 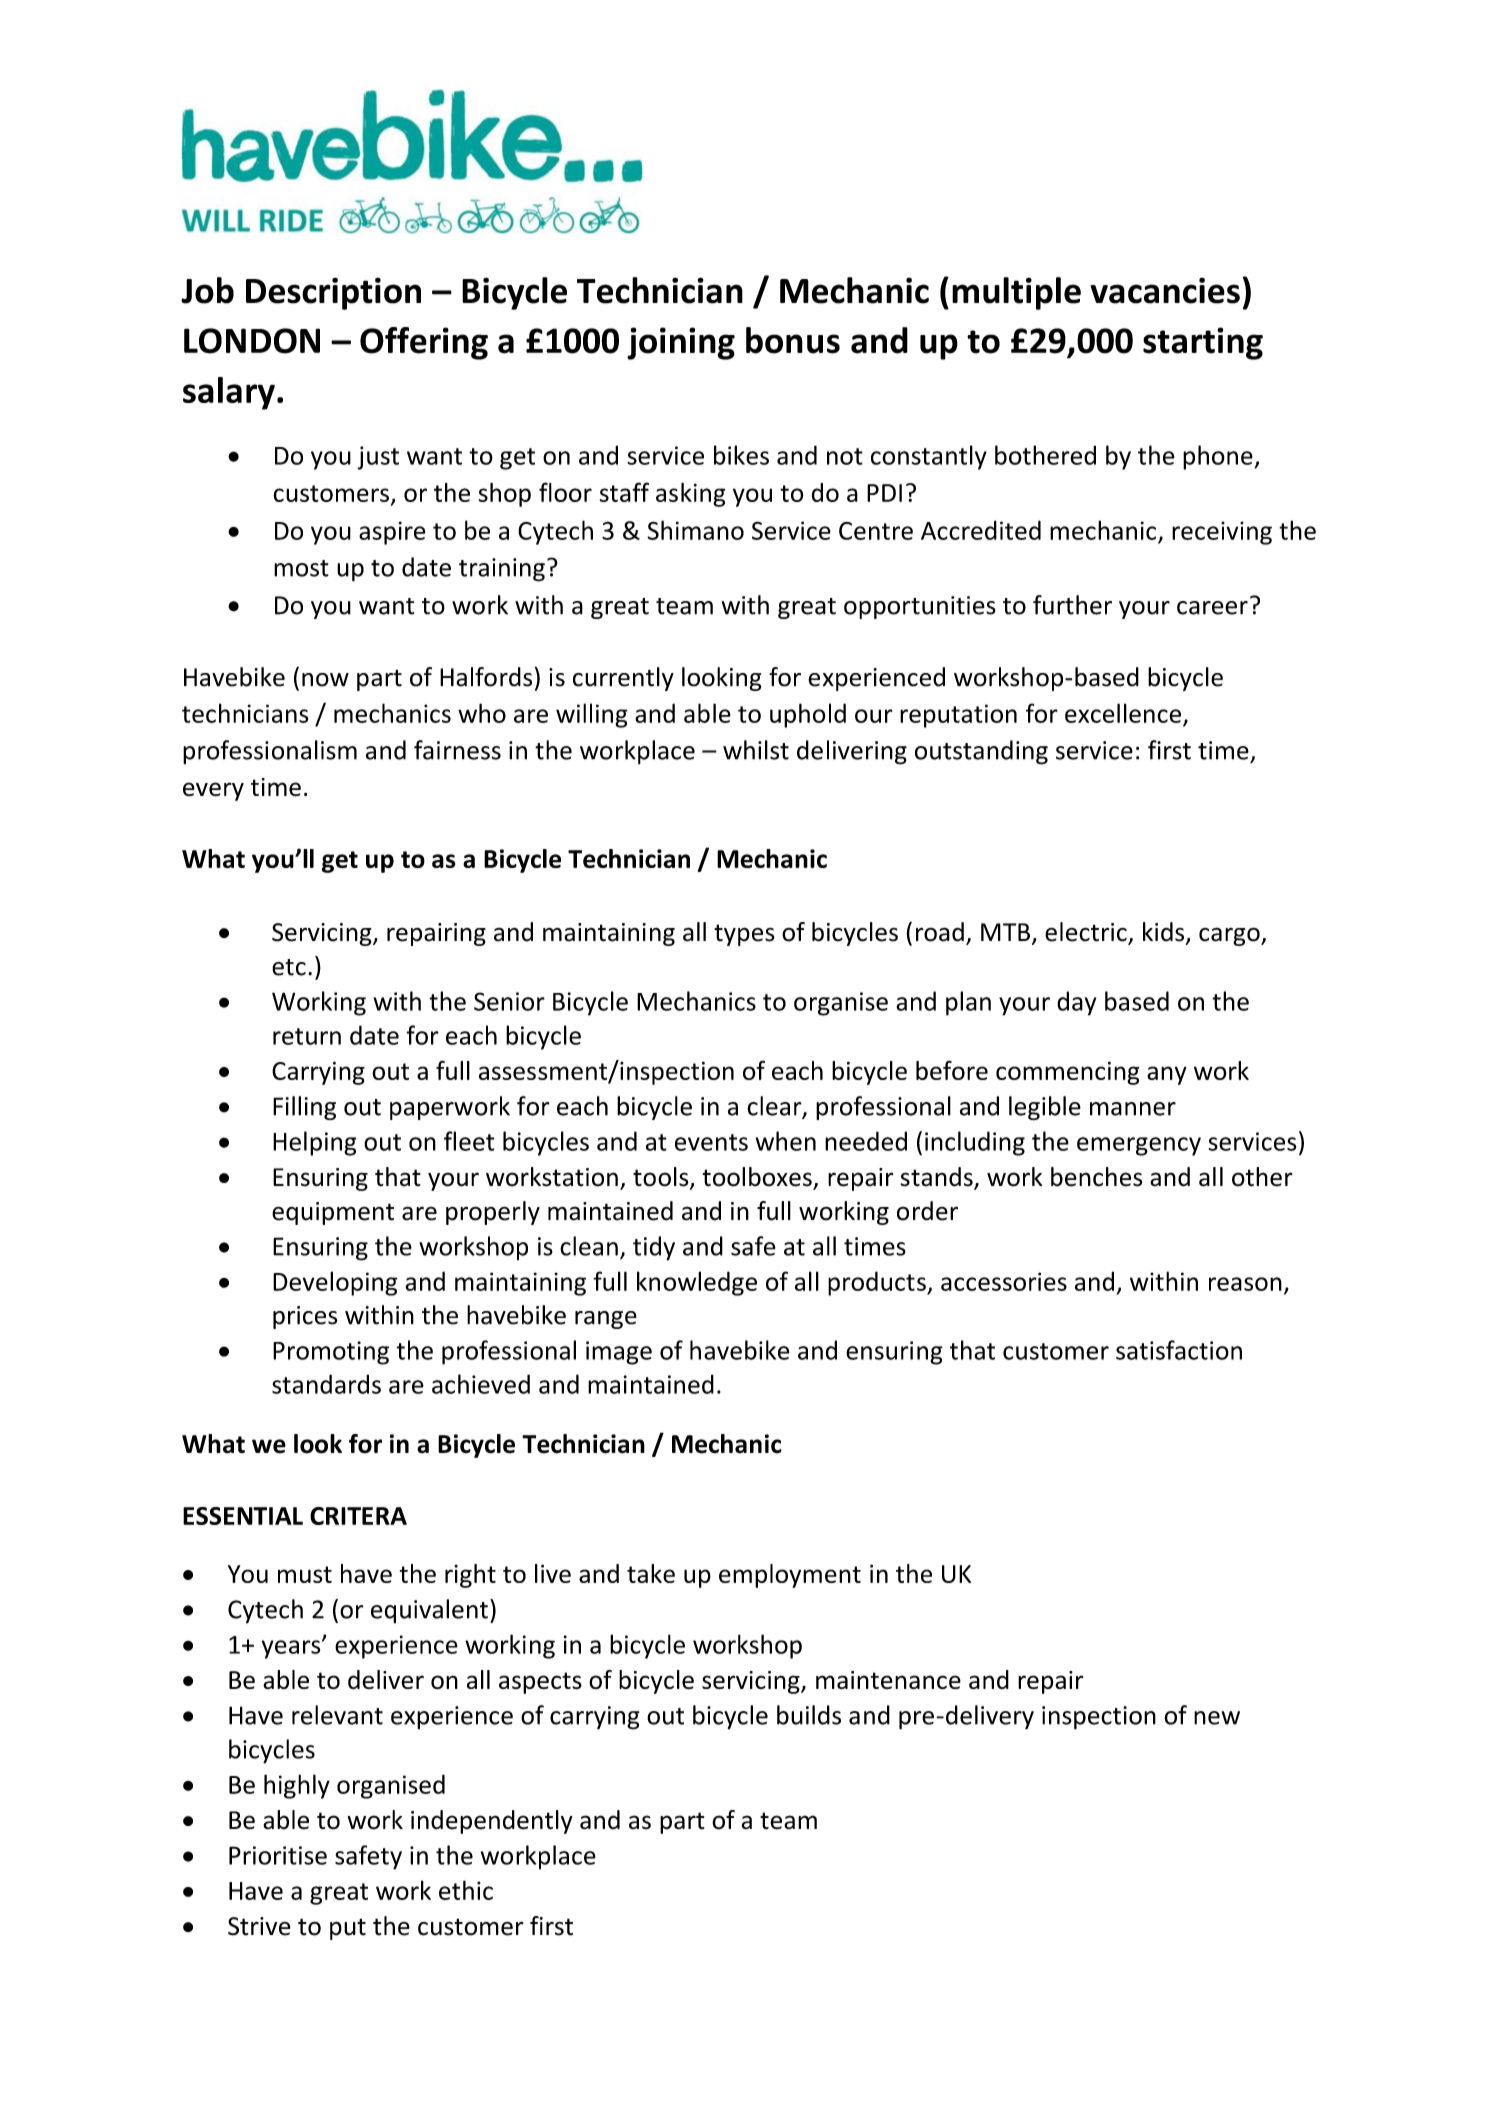 I want to click on builds, so click(x=809, y=1715).
